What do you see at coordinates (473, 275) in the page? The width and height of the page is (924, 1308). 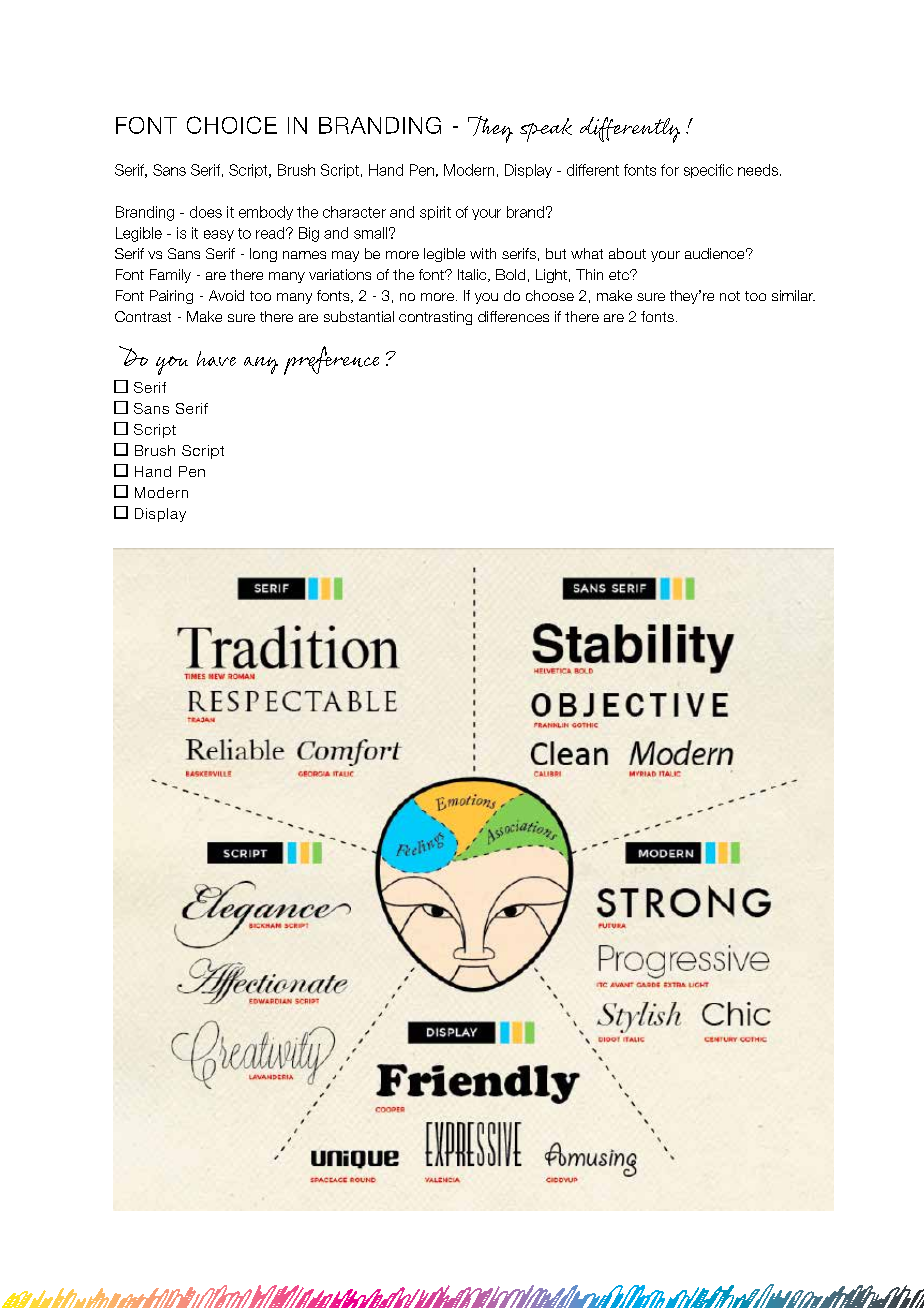 I see `Italic` at bounding box center [473, 275].
